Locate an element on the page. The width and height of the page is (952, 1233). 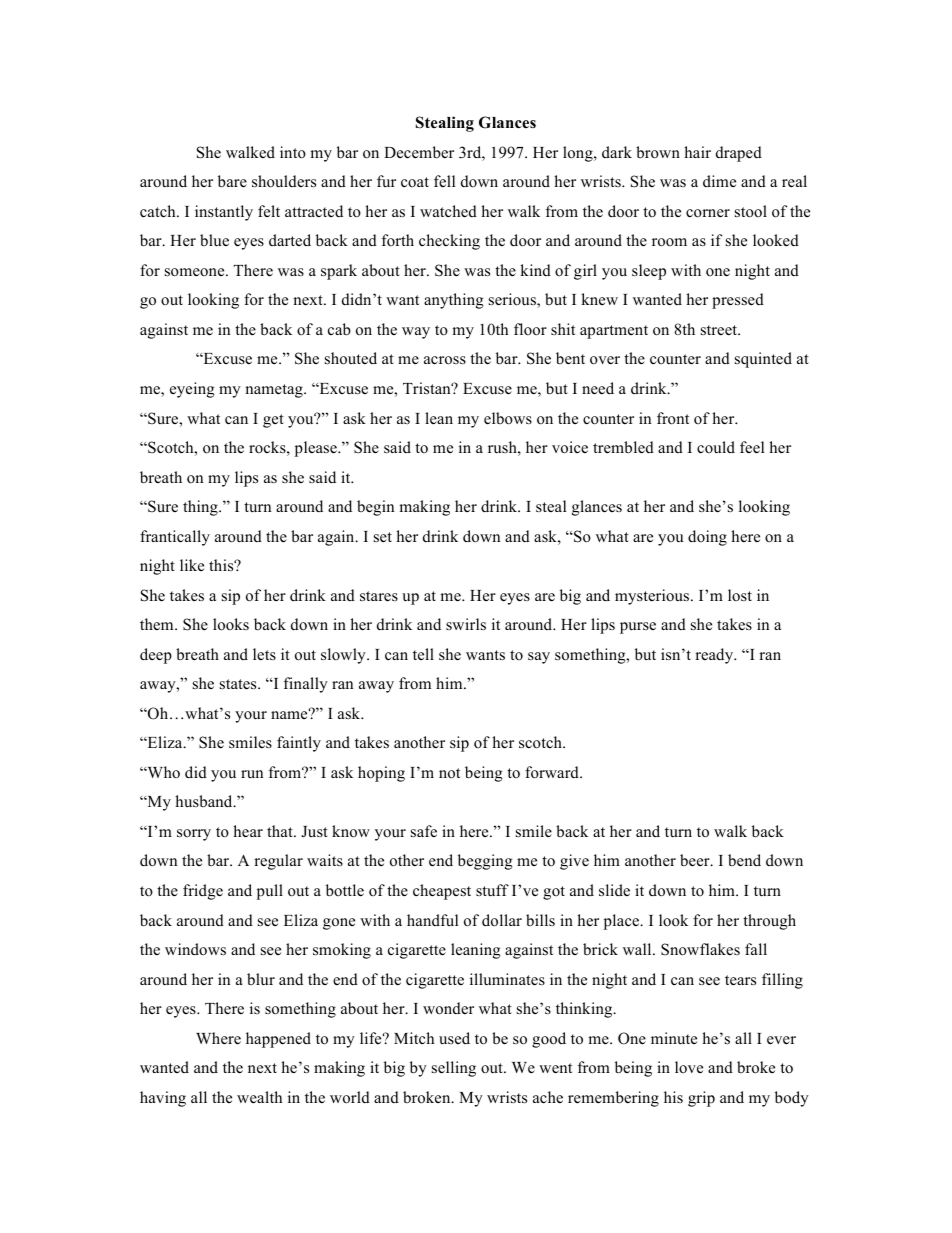
wealth is located at coordinates (259, 1097).
